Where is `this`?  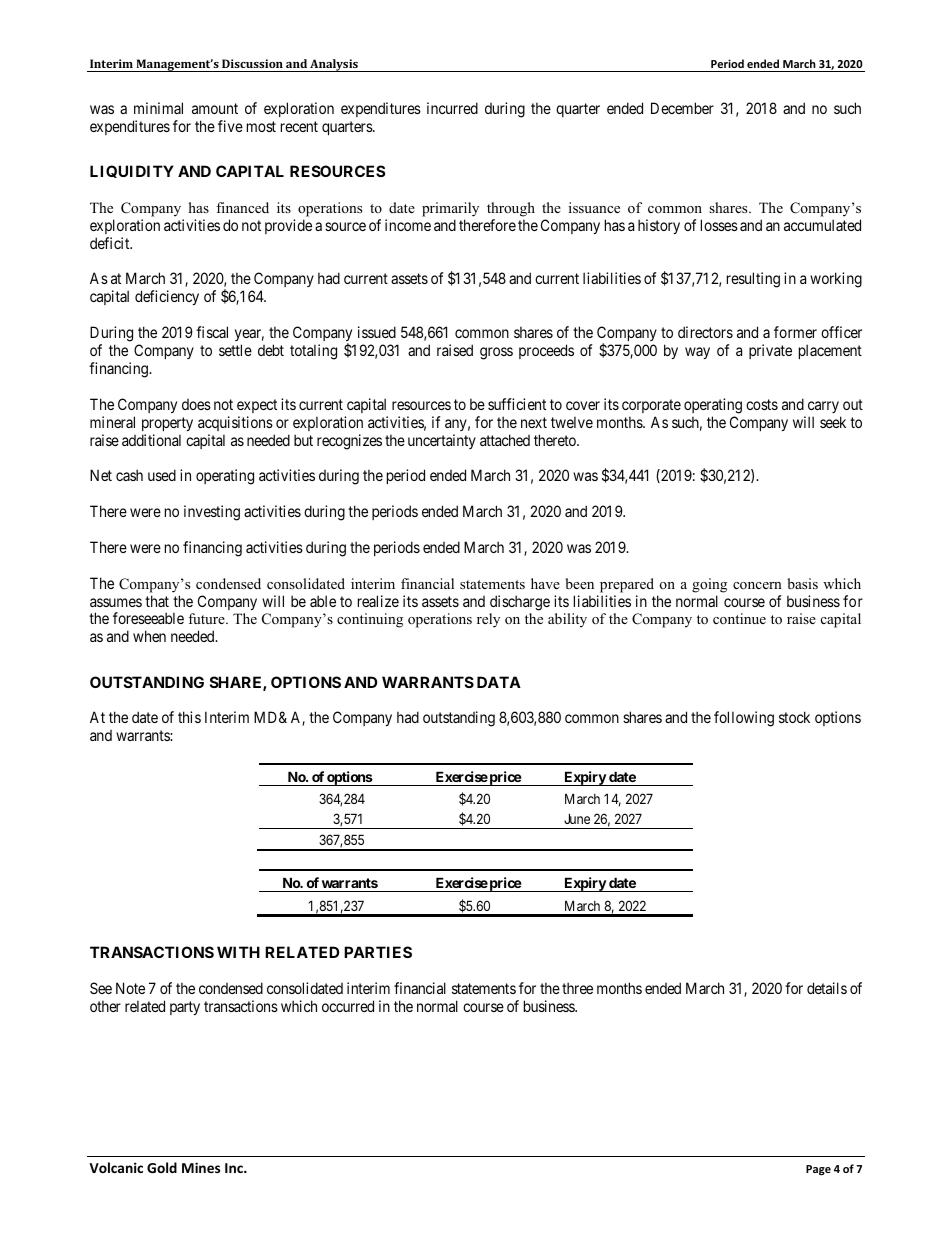
this is located at coordinates (189, 717).
